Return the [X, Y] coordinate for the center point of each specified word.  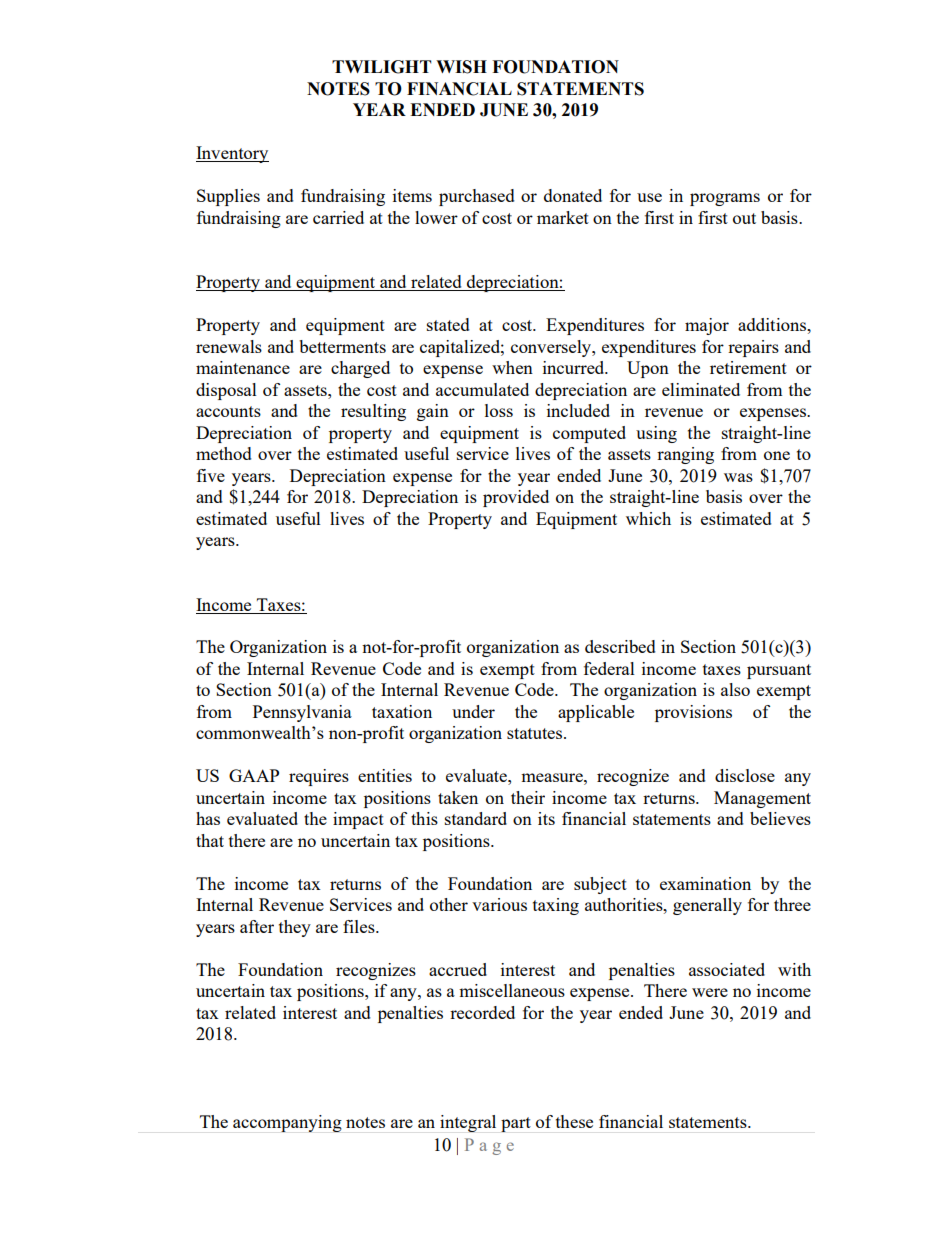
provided [516, 498]
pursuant [779, 671]
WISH [461, 67]
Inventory [232, 154]
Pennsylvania [302, 713]
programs [725, 199]
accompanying [287, 1123]
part [516, 1124]
